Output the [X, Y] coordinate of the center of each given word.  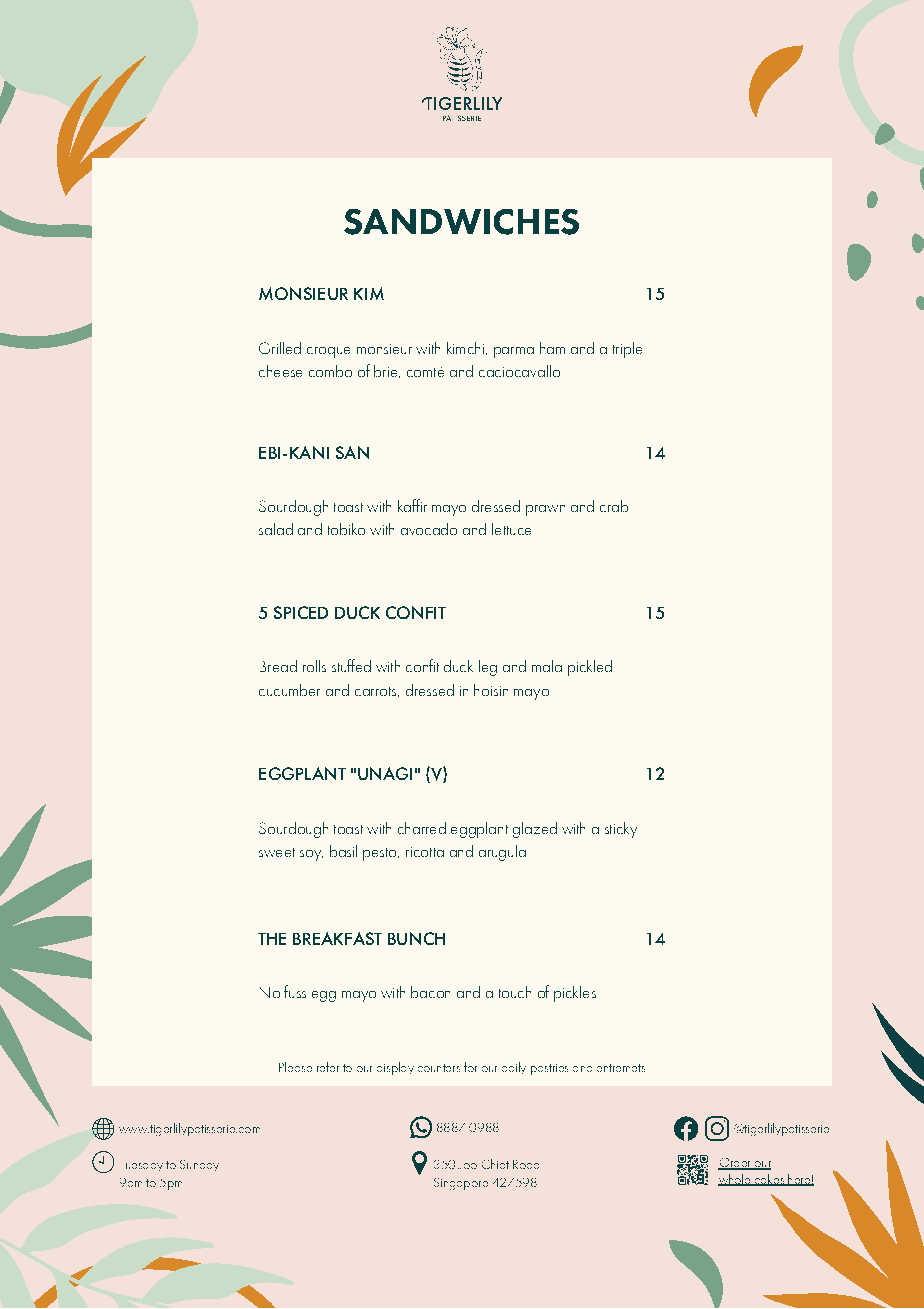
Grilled [280, 348]
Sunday [199, 1165]
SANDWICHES [461, 222]
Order [735, 1164]
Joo [467, 1166]
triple [627, 350]
